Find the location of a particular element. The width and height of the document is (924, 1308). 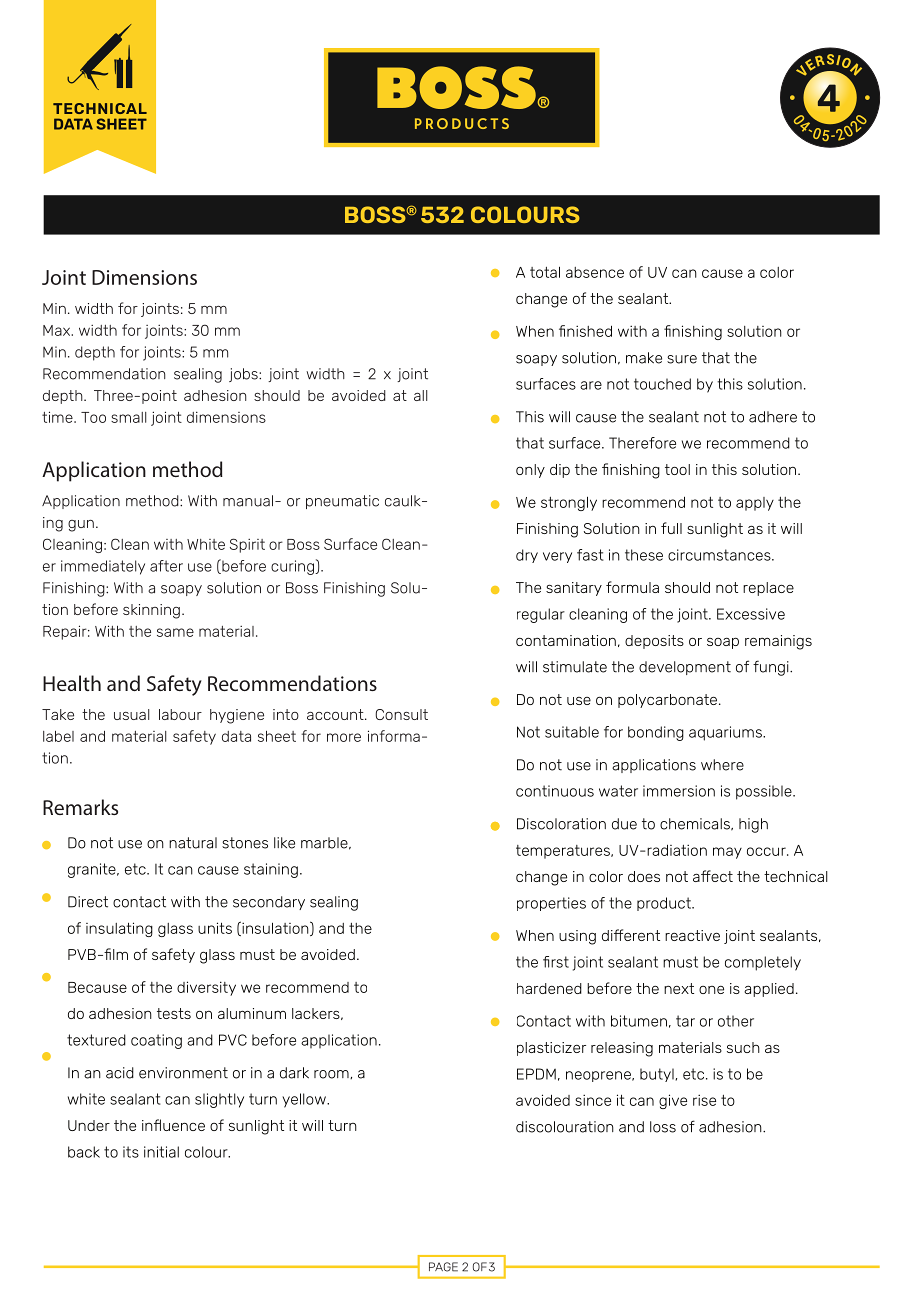

Max is located at coordinates (57, 330).
